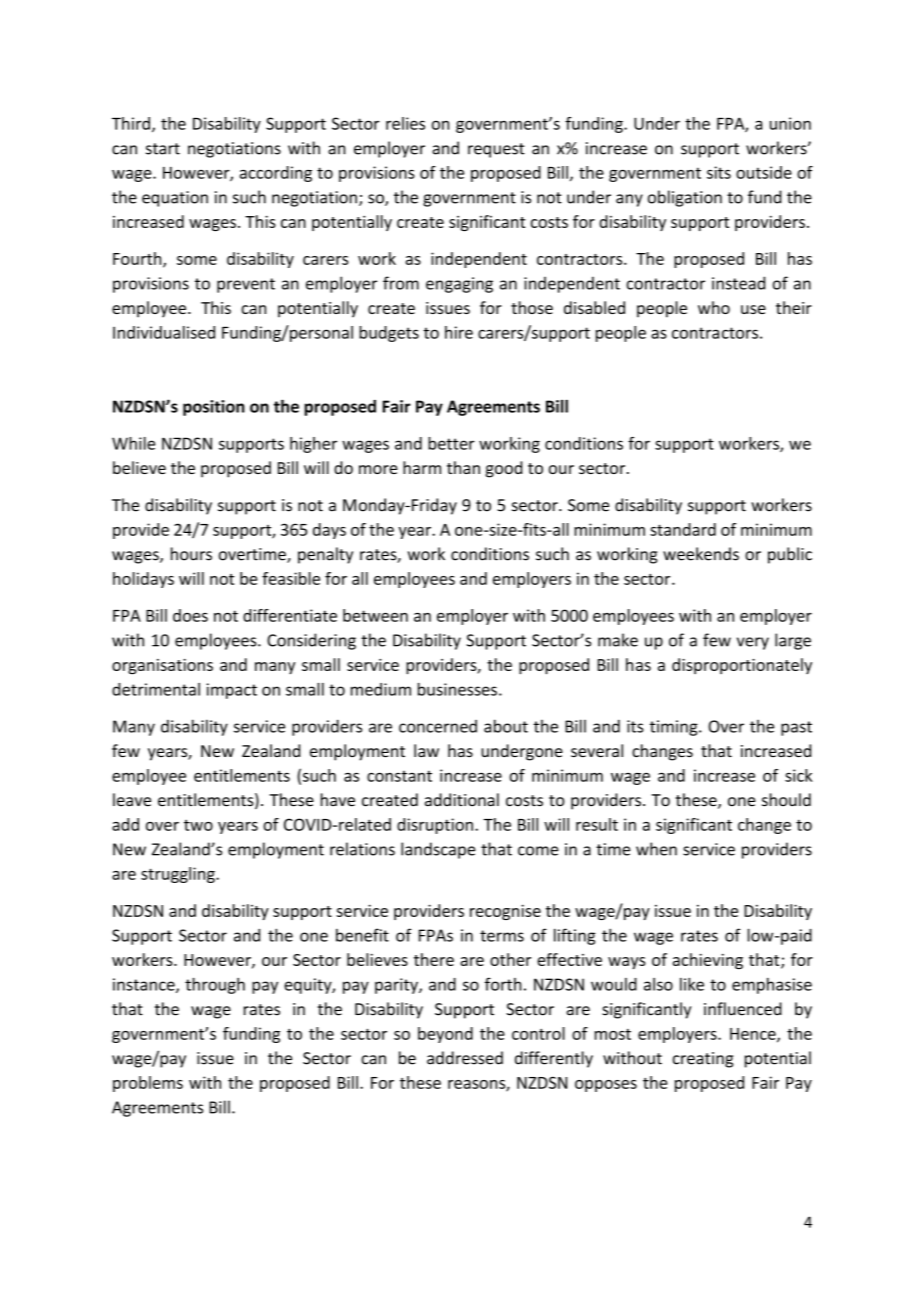  I want to click on start, so click(163, 149).
